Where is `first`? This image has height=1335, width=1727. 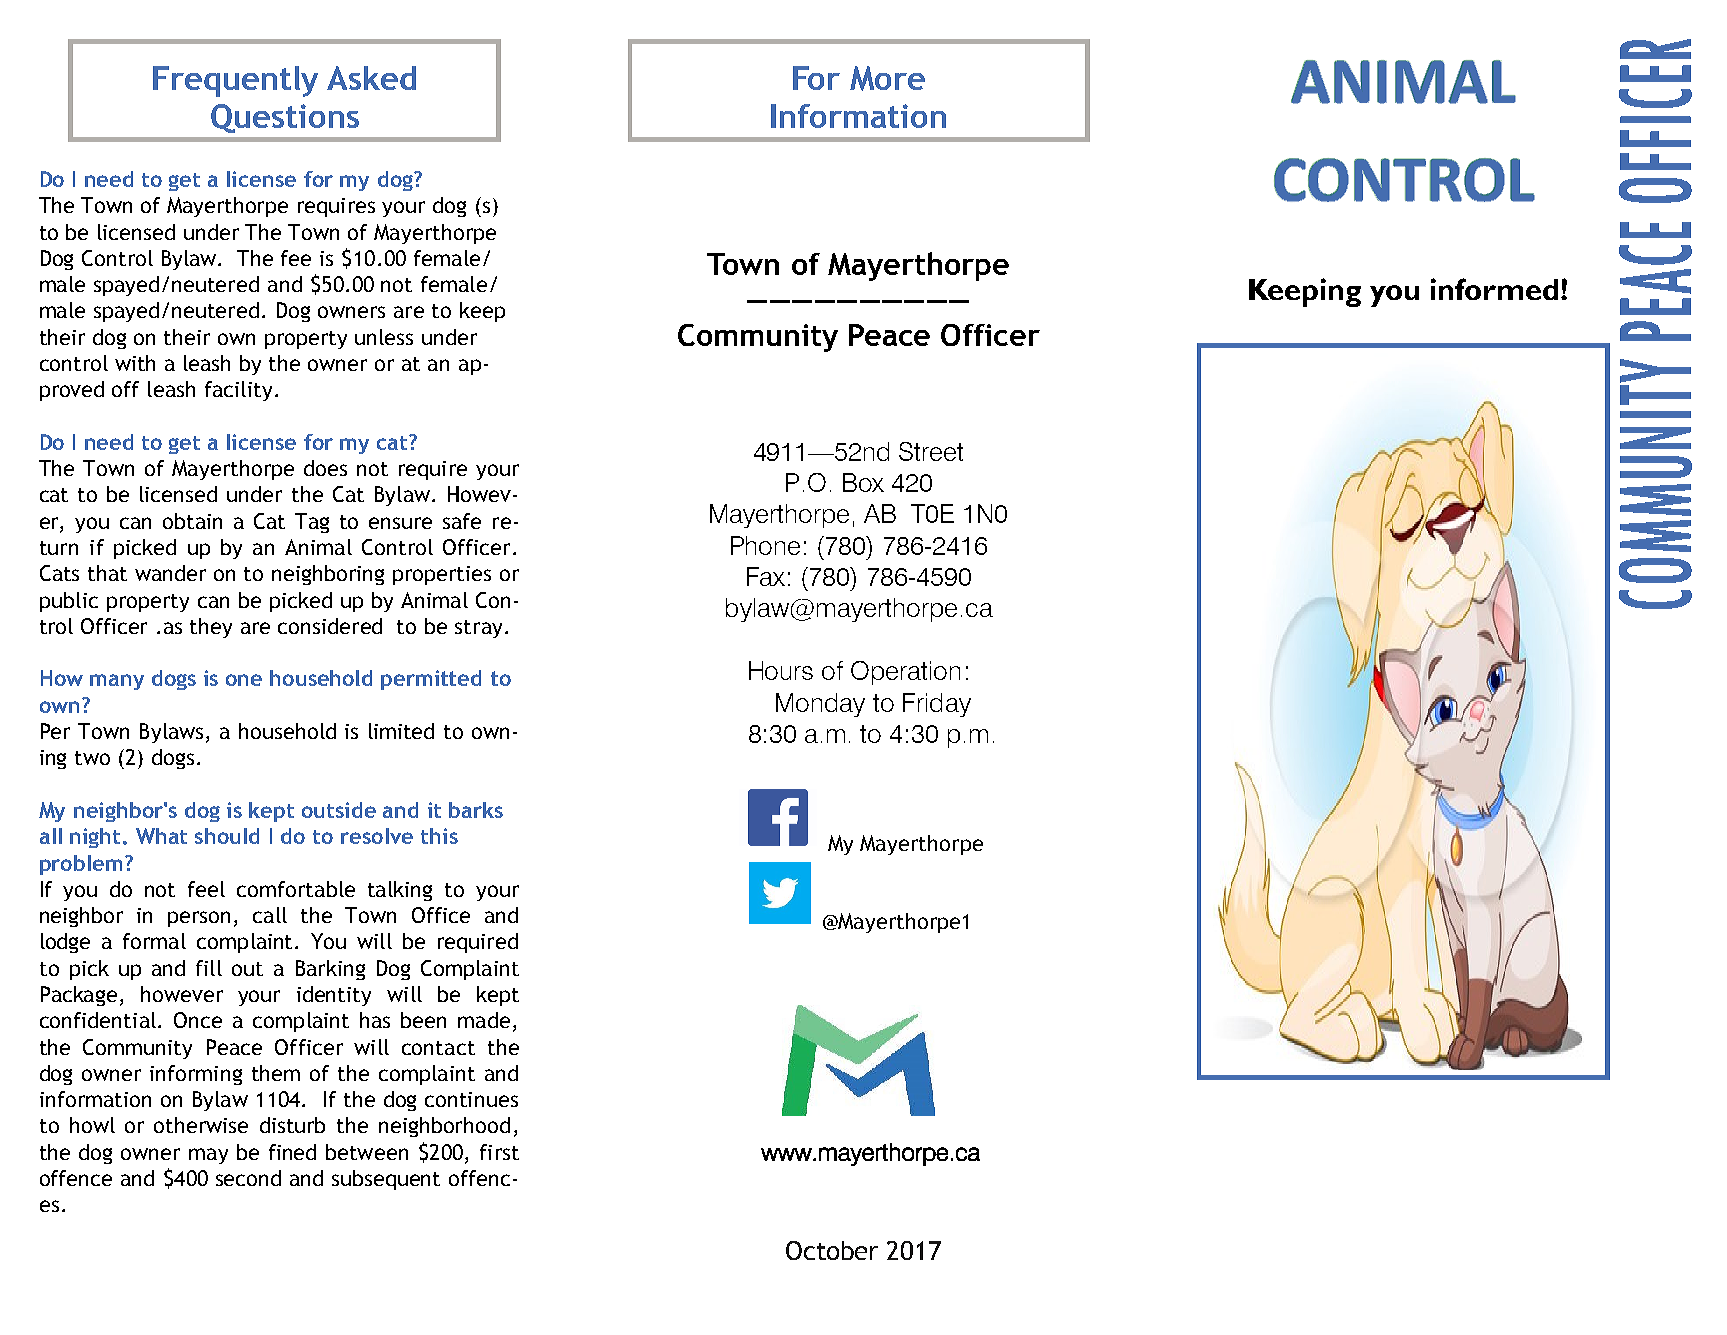
first is located at coordinates (499, 1152).
